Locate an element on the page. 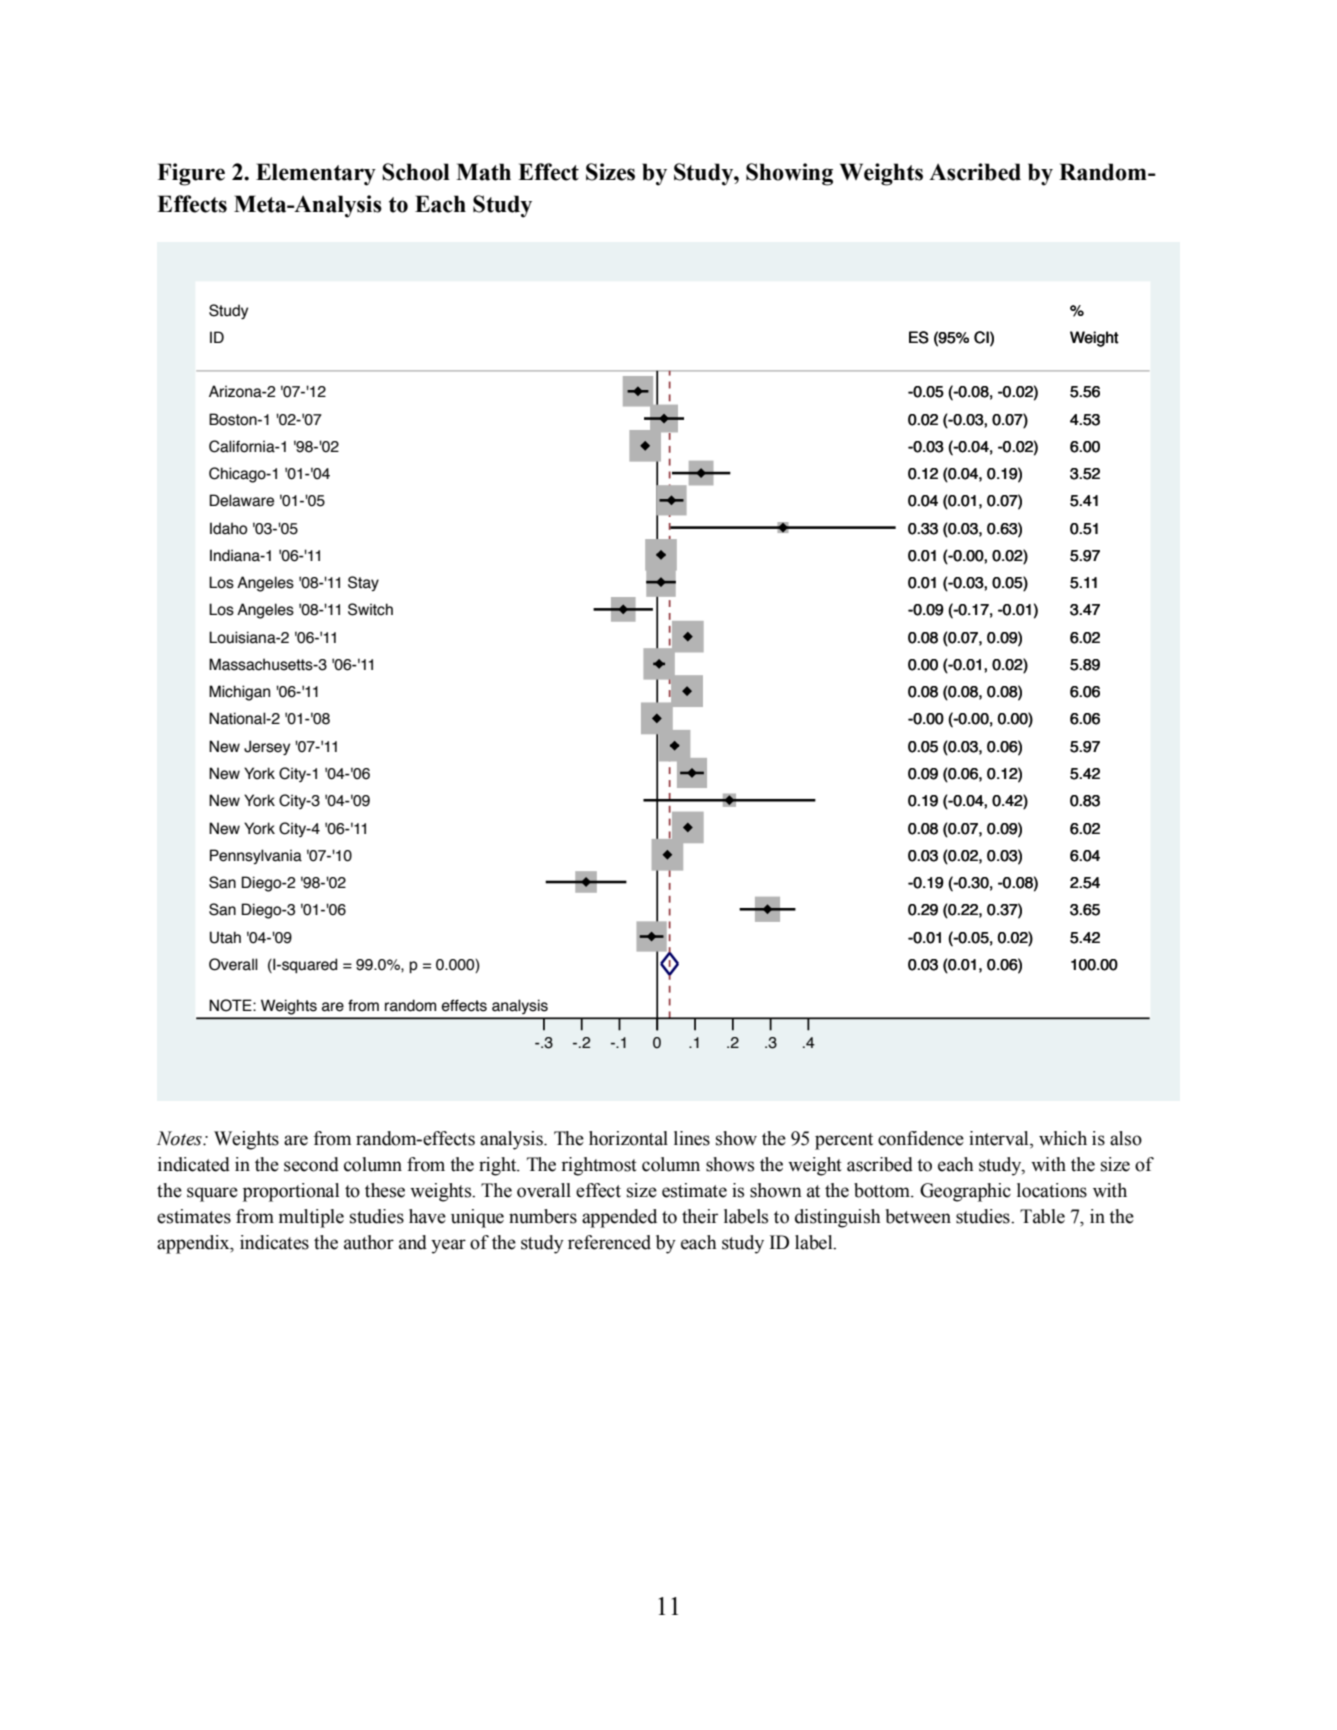 The image size is (1337, 1730). Stay is located at coordinates (363, 583).
